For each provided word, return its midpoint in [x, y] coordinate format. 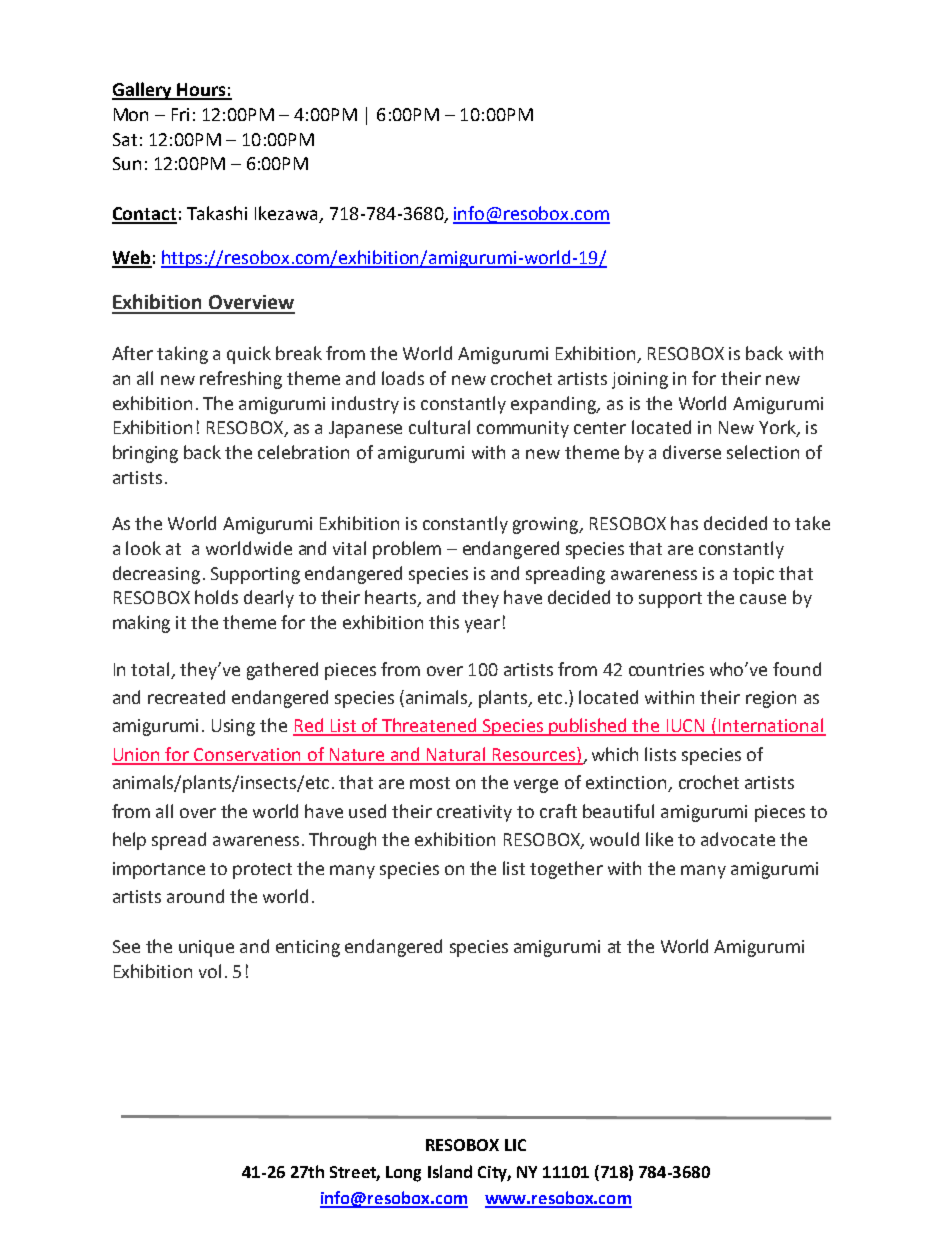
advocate [738, 839]
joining [640, 380]
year [482, 626]
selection [763, 452]
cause [763, 599]
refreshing [241, 380]
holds [216, 597]
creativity [474, 813]
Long [403, 1174]
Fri [180, 114]
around [195, 896]
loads [403, 378]
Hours [201, 91]
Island [450, 1171]
